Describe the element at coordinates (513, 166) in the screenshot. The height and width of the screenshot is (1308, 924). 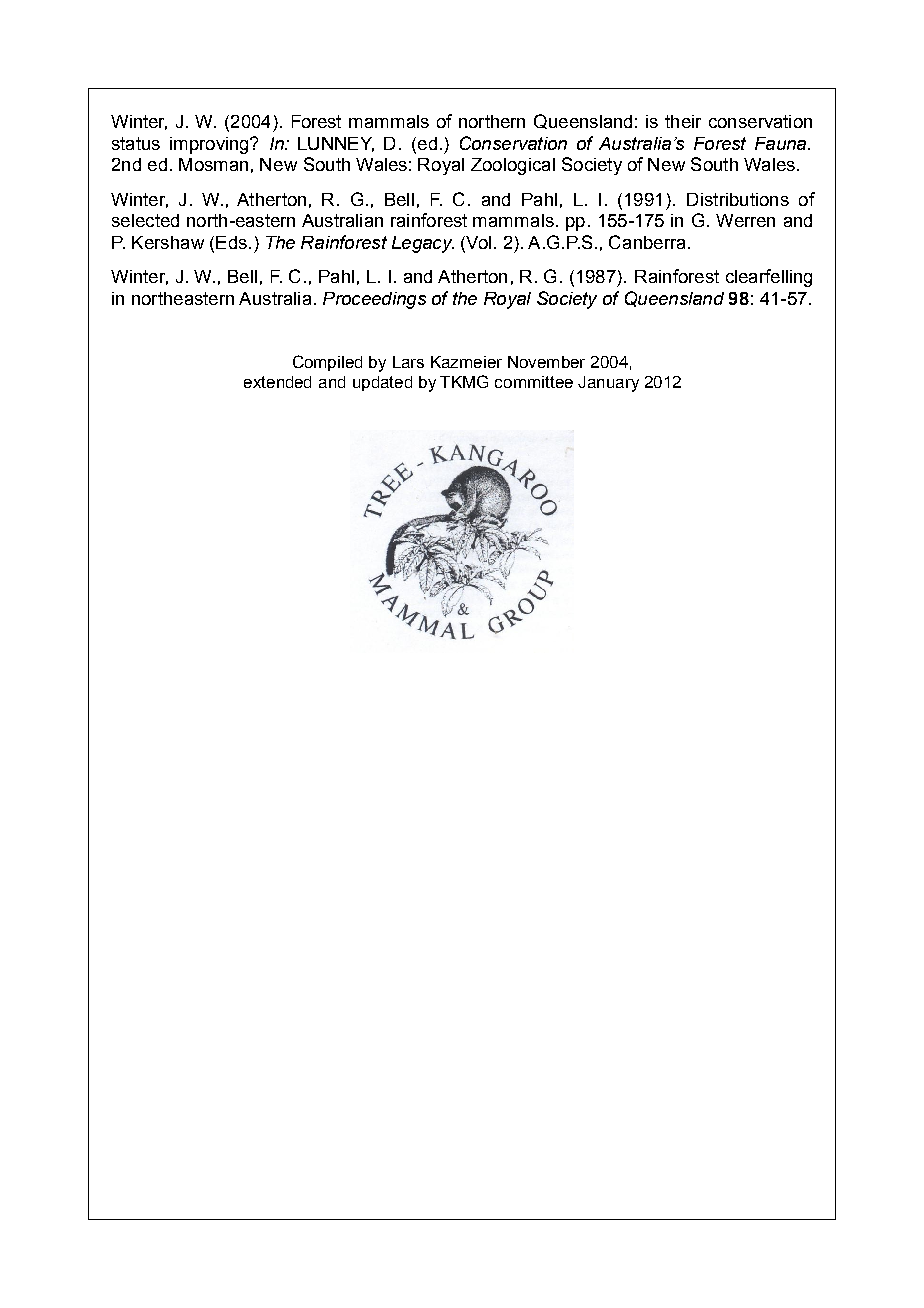
I see `Zoological` at that location.
